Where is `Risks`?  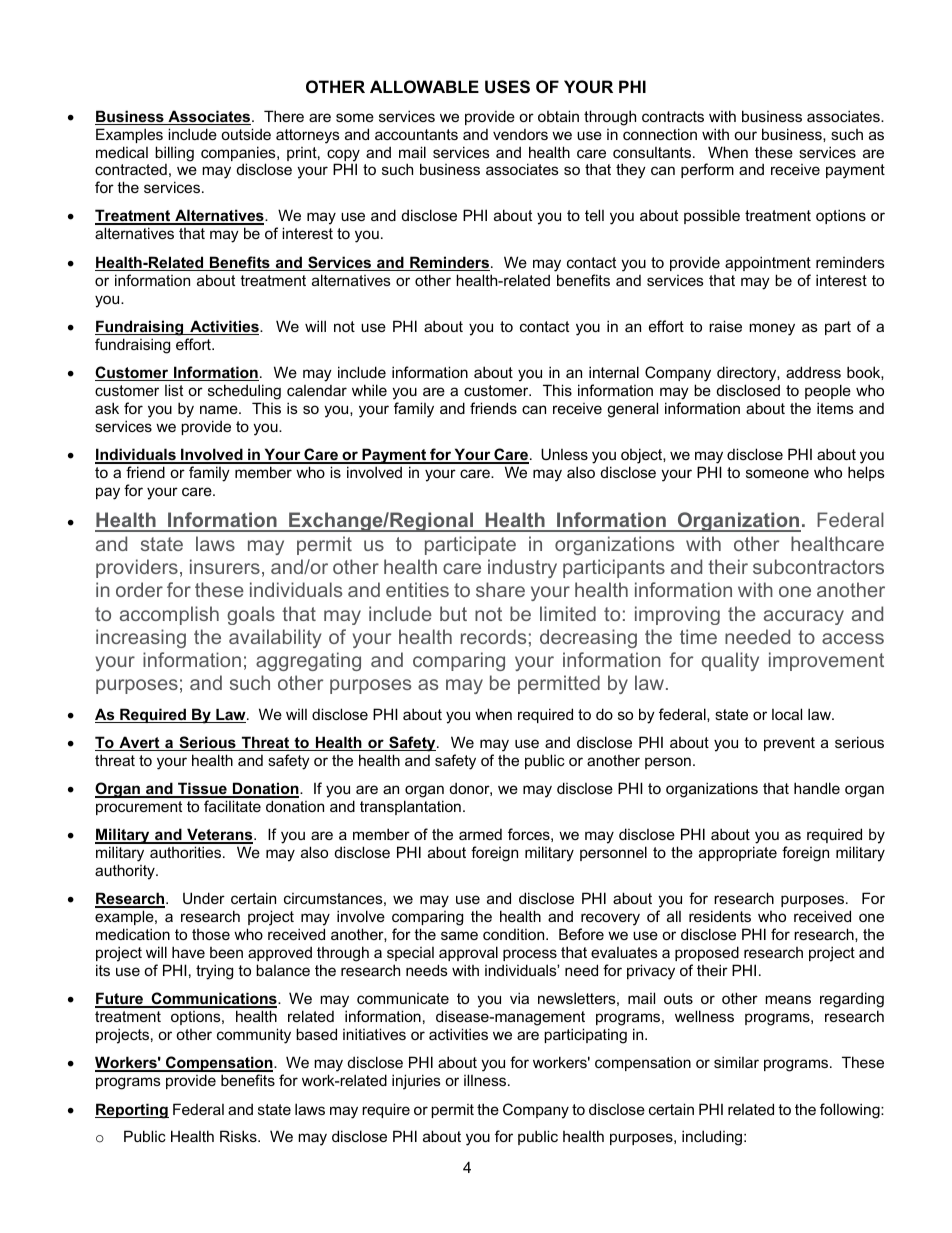 Risks is located at coordinates (239, 1136).
